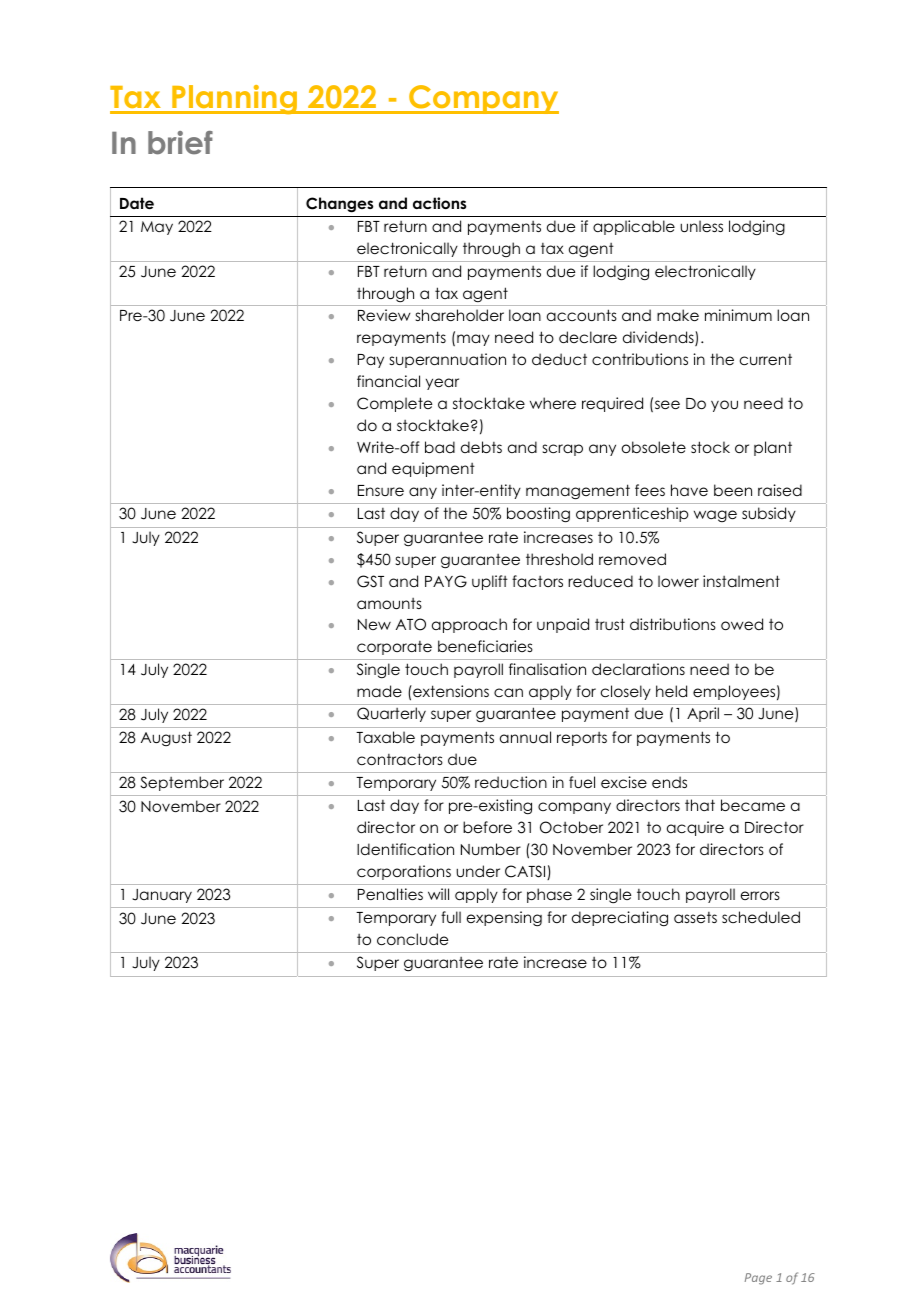 Image resolution: width=924 pixels, height=1308 pixels. I want to click on equipment, so click(433, 469).
